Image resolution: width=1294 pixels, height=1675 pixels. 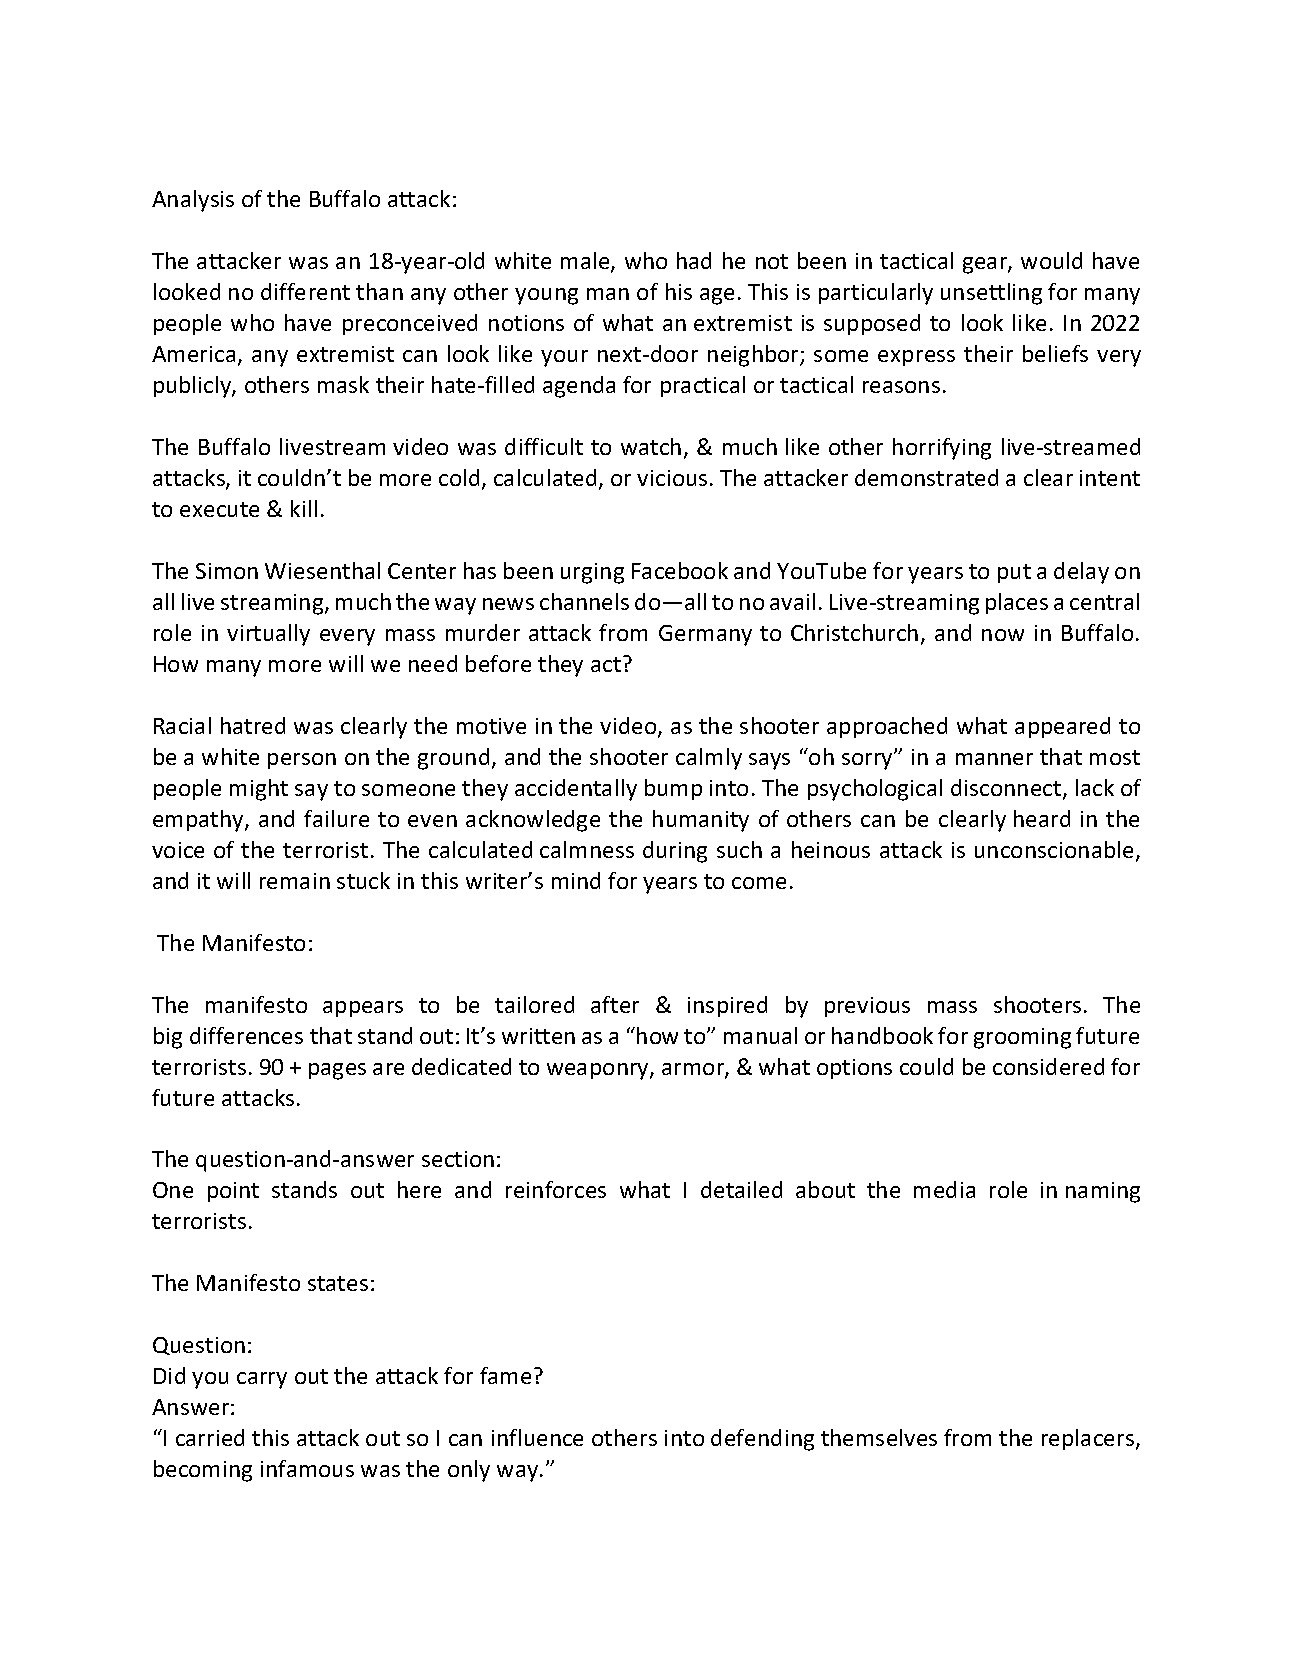 I want to click on influence, so click(x=537, y=1437).
